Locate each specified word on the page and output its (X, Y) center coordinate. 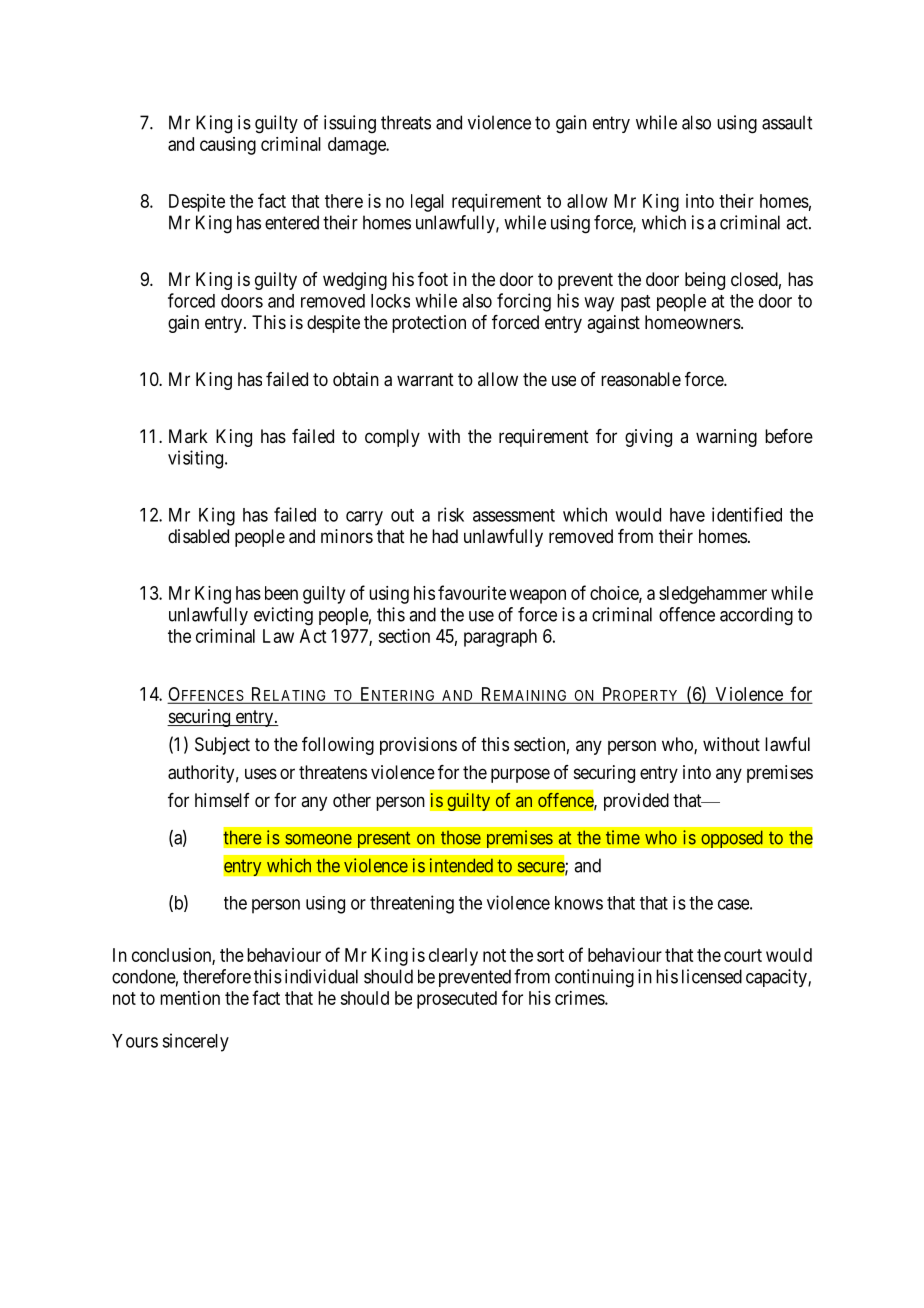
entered (292, 222)
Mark (188, 436)
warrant (425, 380)
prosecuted (457, 1000)
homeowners (693, 322)
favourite (472, 592)
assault (787, 122)
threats (406, 122)
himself (222, 800)
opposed (732, 839)
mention (190, 998)
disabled (198, 536)
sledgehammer (713, 595)
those (461, 838)
